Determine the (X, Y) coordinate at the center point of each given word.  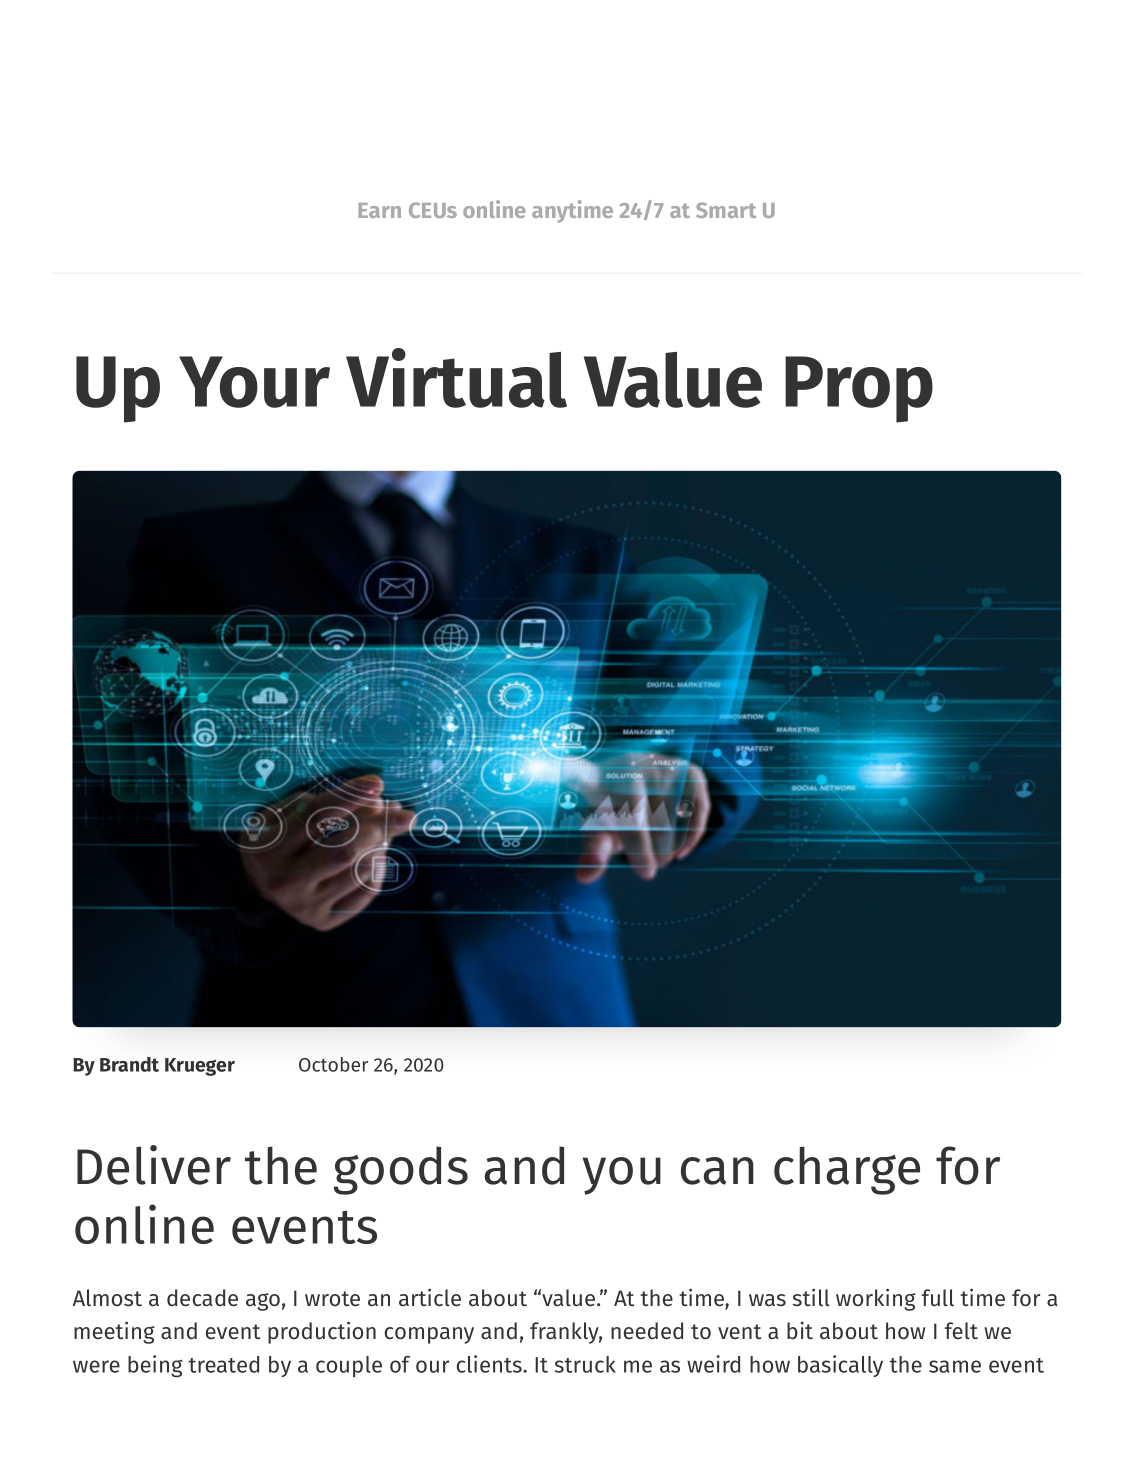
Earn (380, 210)
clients (490, 1364)
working (876, 1299)
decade (202, 1298)
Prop (859, 389)
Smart (726, 210)
